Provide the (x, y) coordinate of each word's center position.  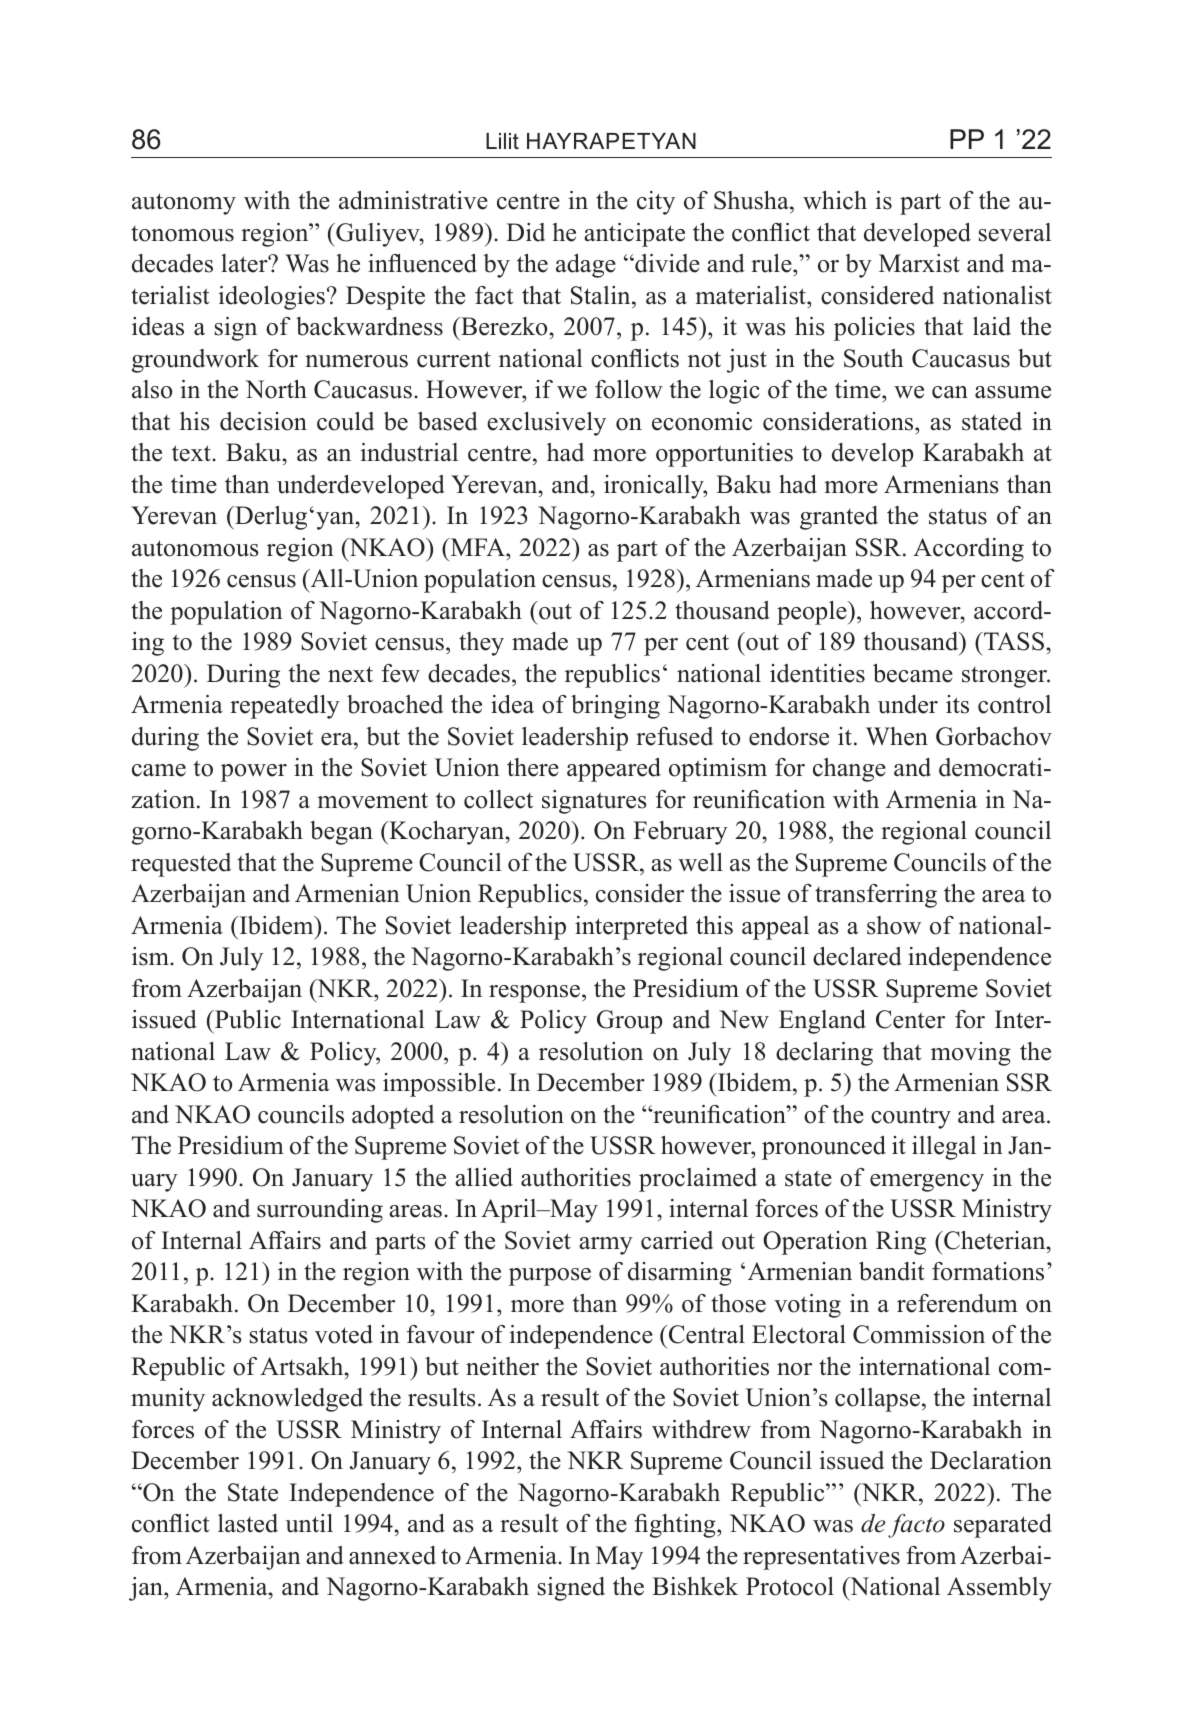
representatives (821, 1558)
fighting (676, 1526)
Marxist (919, 263)
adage (586, 266)
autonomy (184, 204)
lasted (248, 1523)
